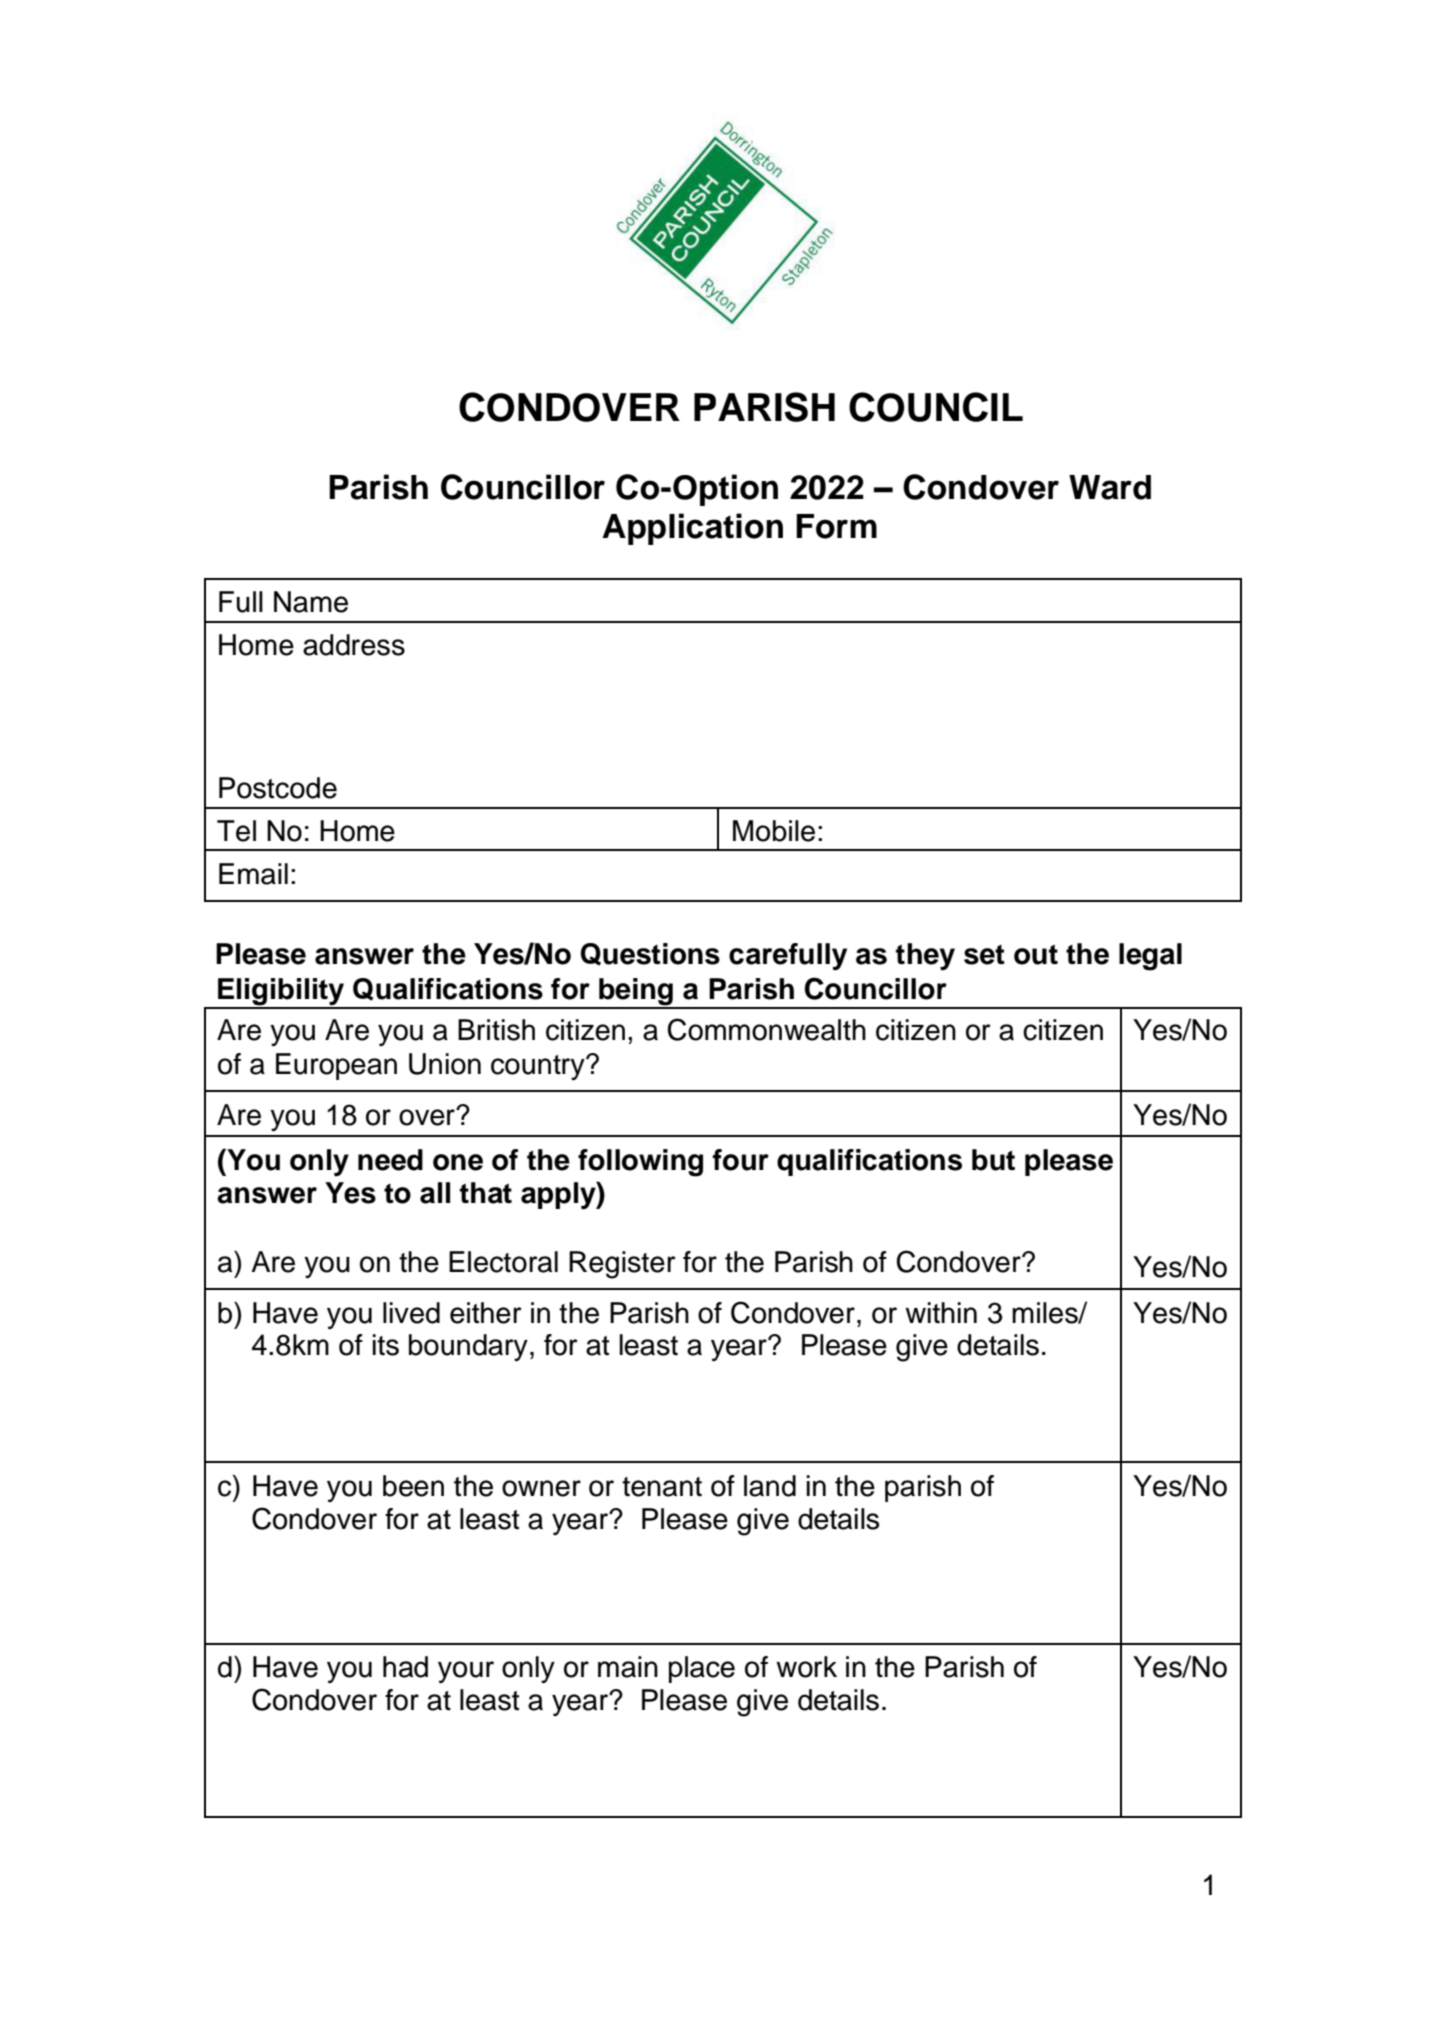 The image size is (1432, 2026). Describe the element at coordinates (941, 1313) in the image. I see `within` at that location.
